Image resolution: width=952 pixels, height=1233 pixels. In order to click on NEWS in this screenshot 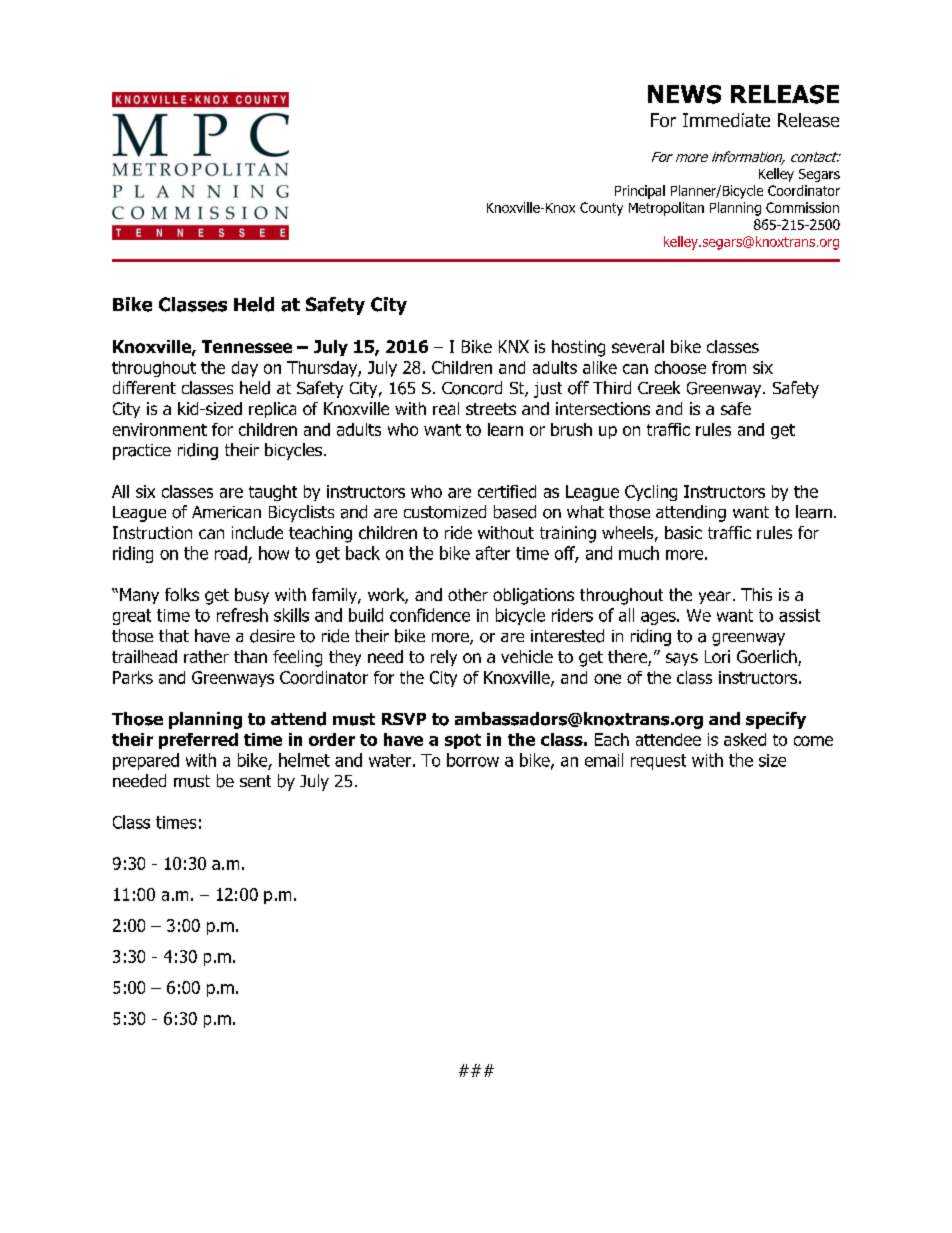, I will do `click(684, 94)`.
